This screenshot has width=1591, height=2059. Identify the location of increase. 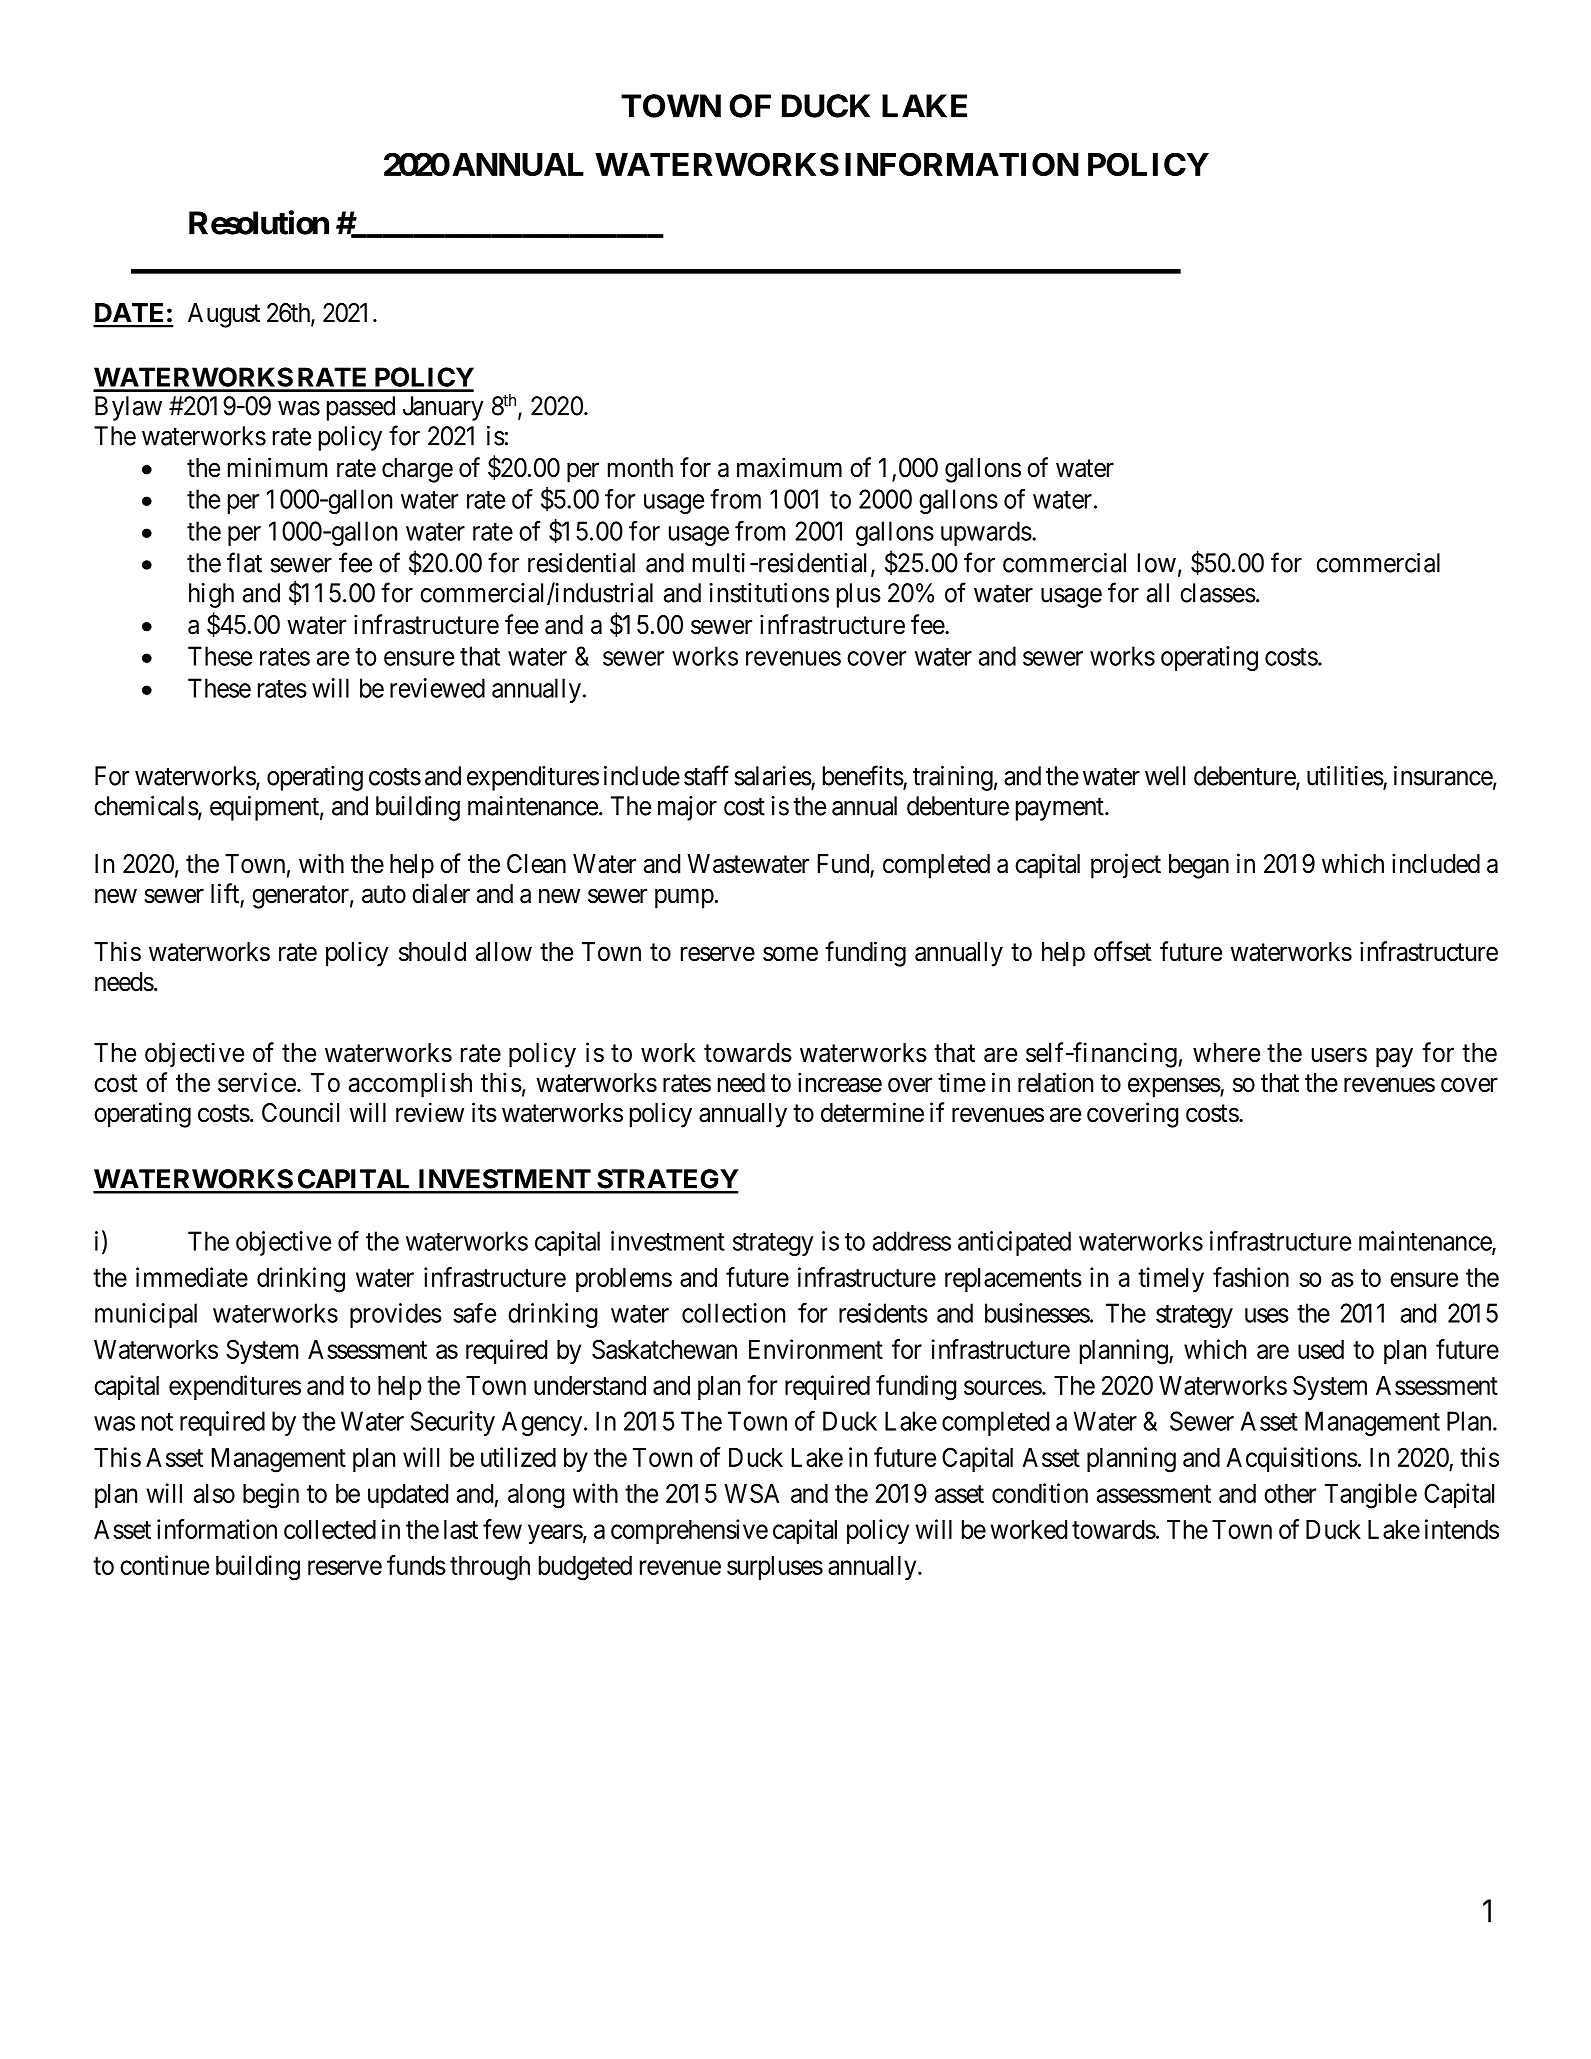
(840, 1082).
